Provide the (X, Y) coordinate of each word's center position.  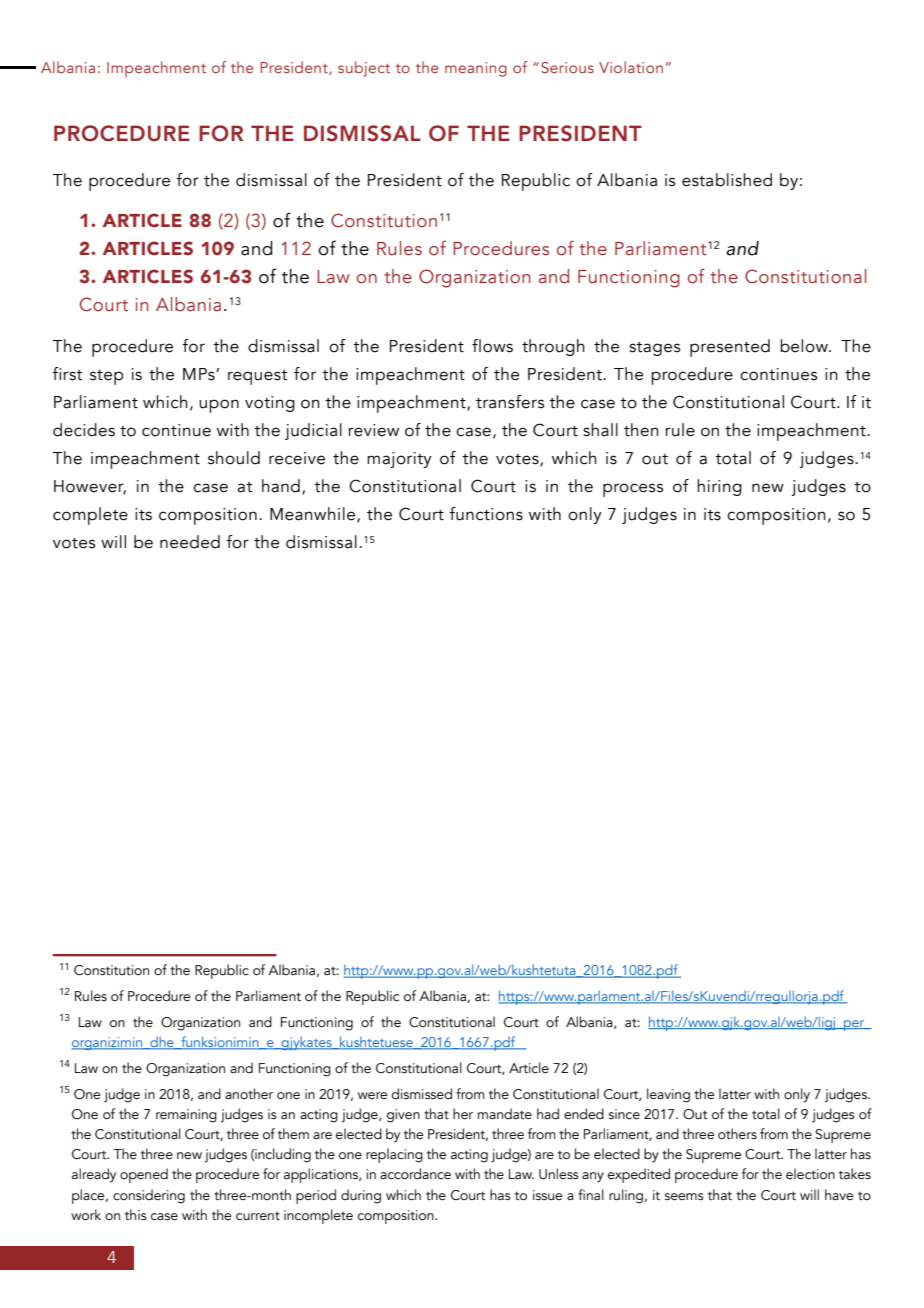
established (727, 180)
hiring (719, 487)
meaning (476, 69)
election (810, 1174)
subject (364, 69)
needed (190, 542)
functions (486, 514)
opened (144, 1175)
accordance (415, 1174)
